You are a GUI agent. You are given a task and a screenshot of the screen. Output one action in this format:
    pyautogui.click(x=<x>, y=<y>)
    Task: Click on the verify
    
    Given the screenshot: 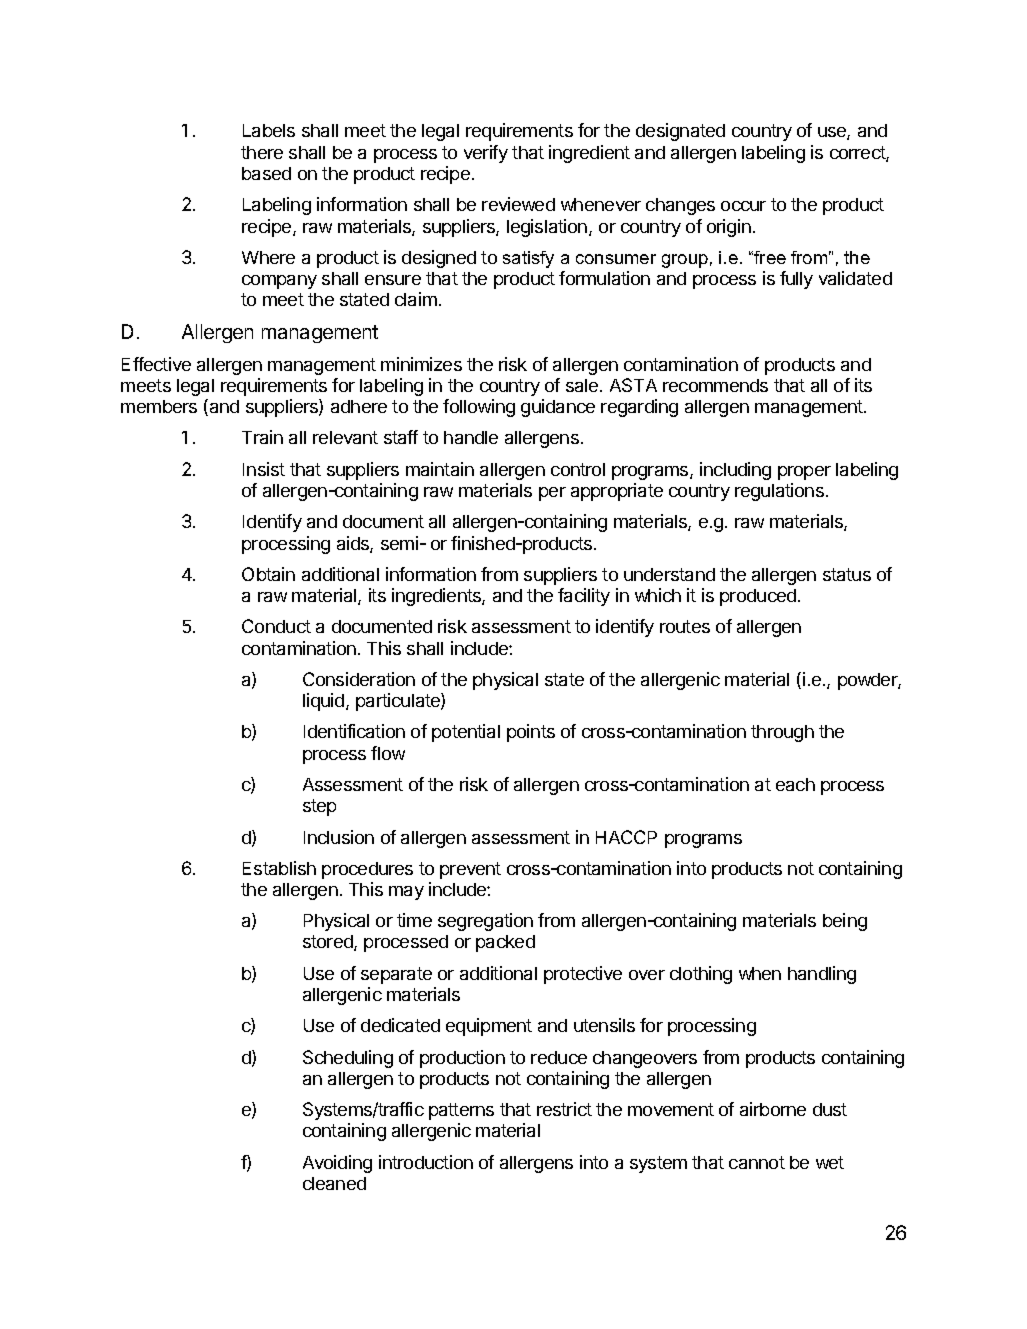 What is the action you would take?
    pyautogui.click(x=486, y=154)
